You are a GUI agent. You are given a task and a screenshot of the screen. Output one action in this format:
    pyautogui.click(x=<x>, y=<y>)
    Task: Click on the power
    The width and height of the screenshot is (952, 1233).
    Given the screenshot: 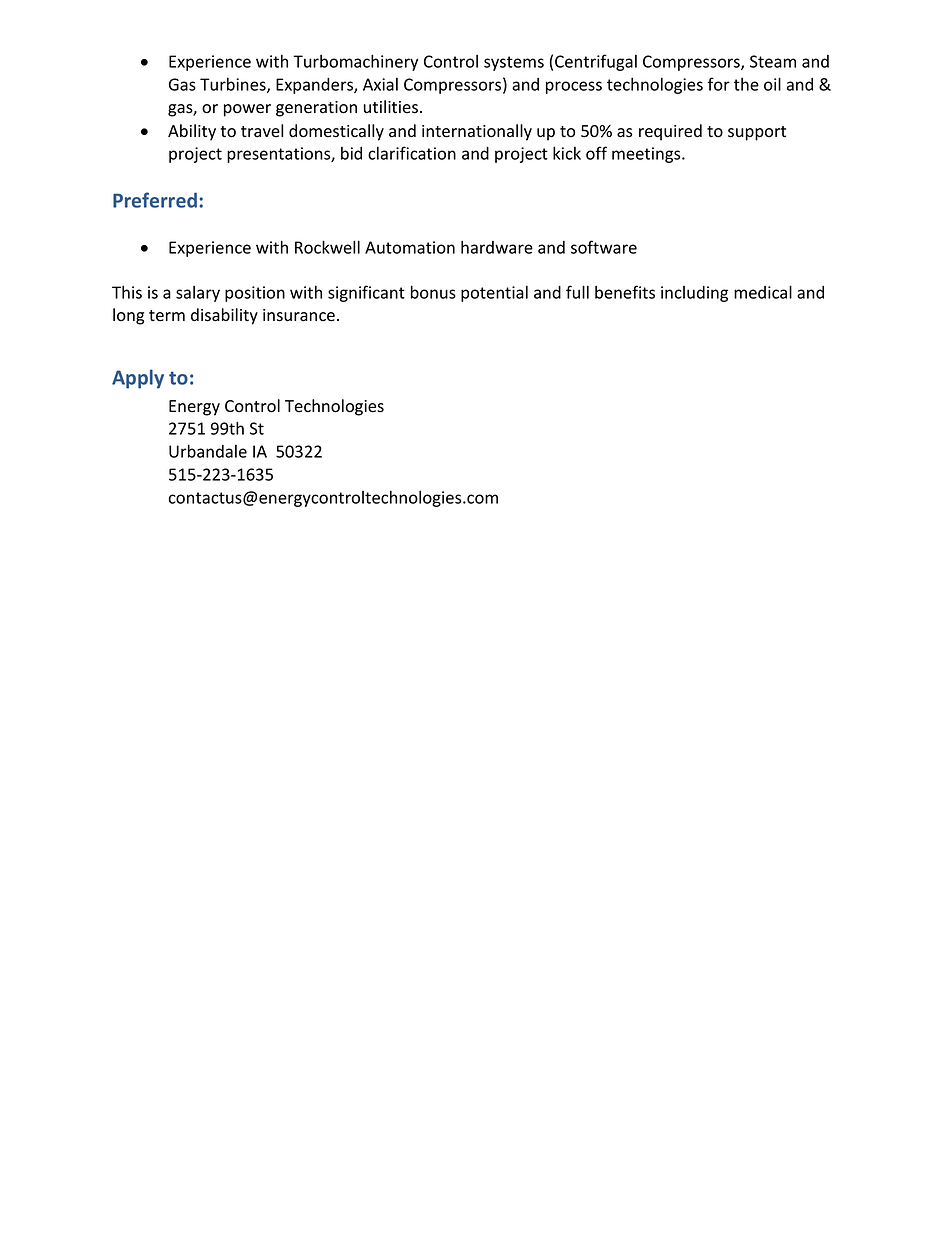 What is the action you would take?
    pyautogui.click(x=247, y=110)
